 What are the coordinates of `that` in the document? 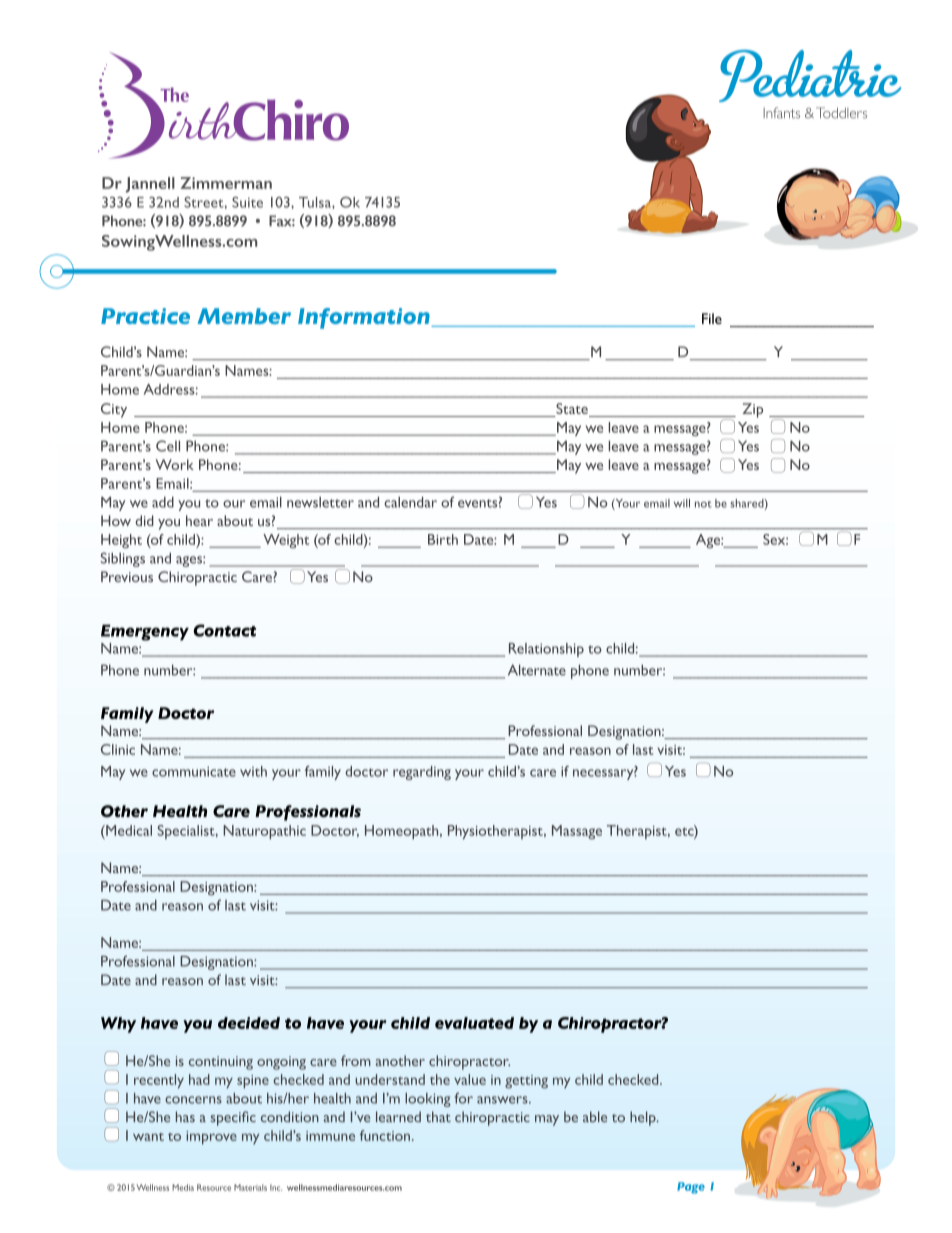 It's located at (438, 1116).
